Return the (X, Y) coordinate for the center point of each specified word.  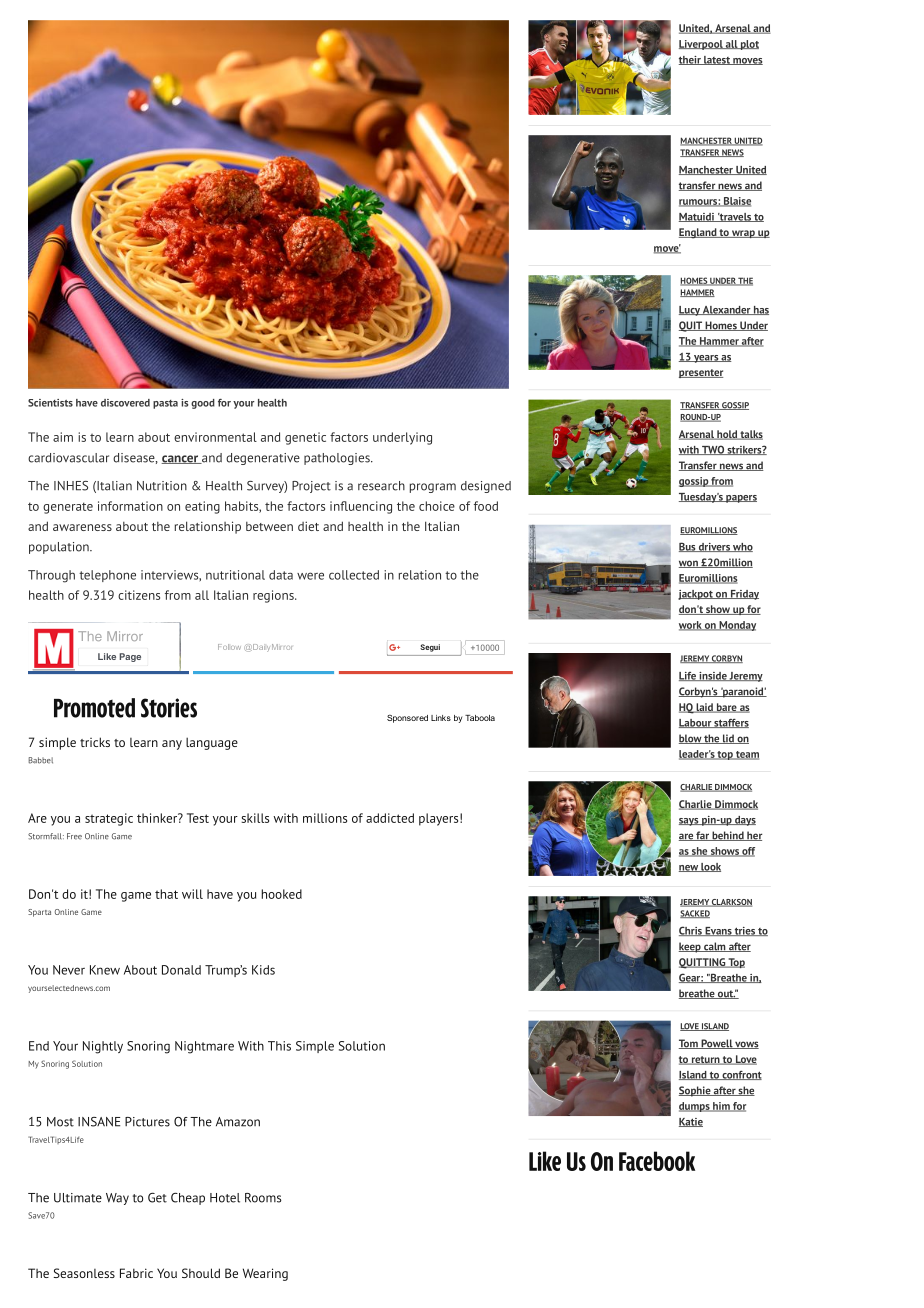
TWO (713, 450)
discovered (125, 403)
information (130, 506)
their (691, 60)
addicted (390, 818)
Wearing (265, 1274)
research (381, 486)
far (702, 836)
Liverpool (702, 45)
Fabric (136, 1273)
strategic (109, 819)
